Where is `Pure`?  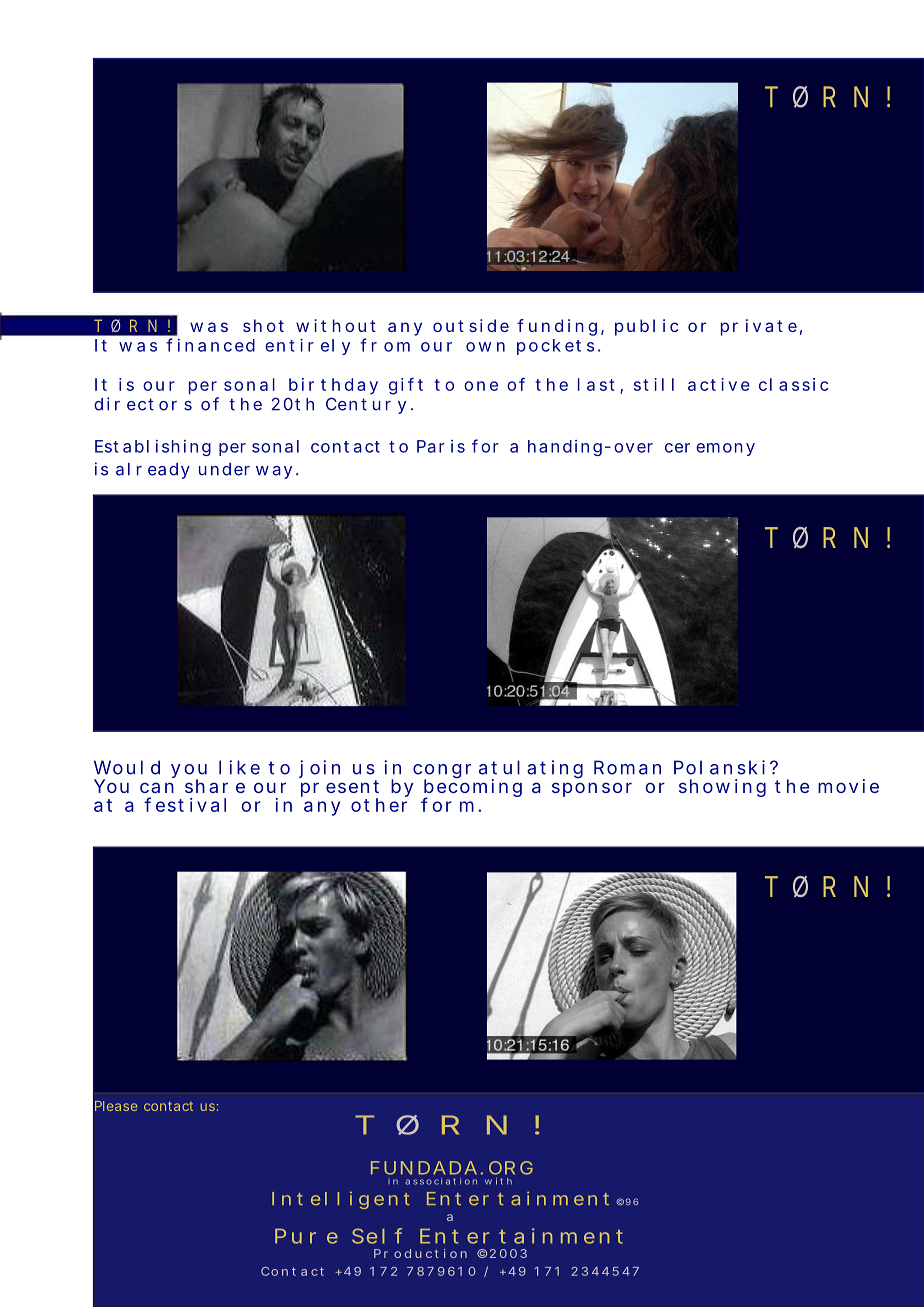 Pure is located at coordinates (306, 1236).
